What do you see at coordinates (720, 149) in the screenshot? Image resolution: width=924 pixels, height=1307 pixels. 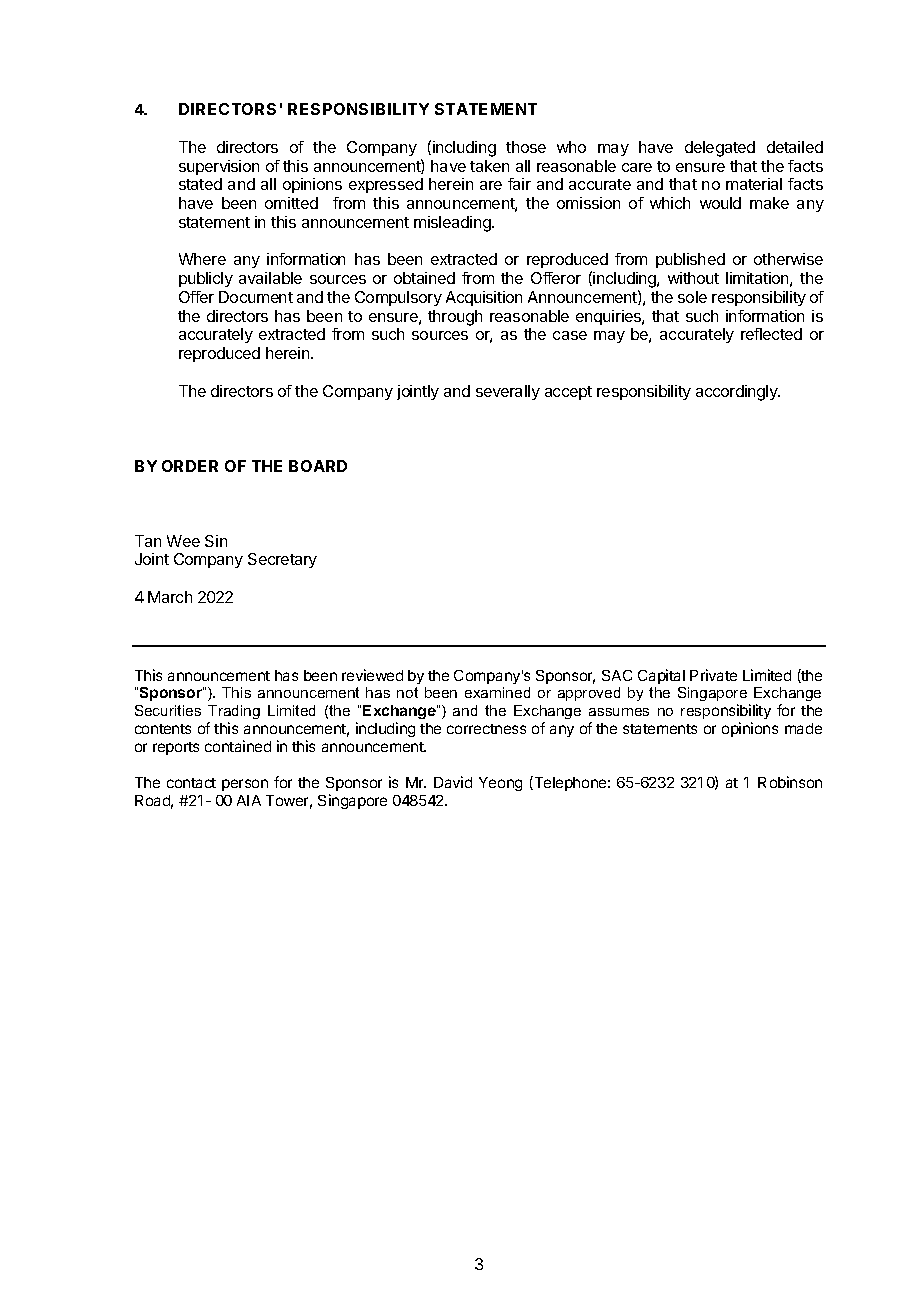 I see `delegated` at bounding box center [720, 149].
